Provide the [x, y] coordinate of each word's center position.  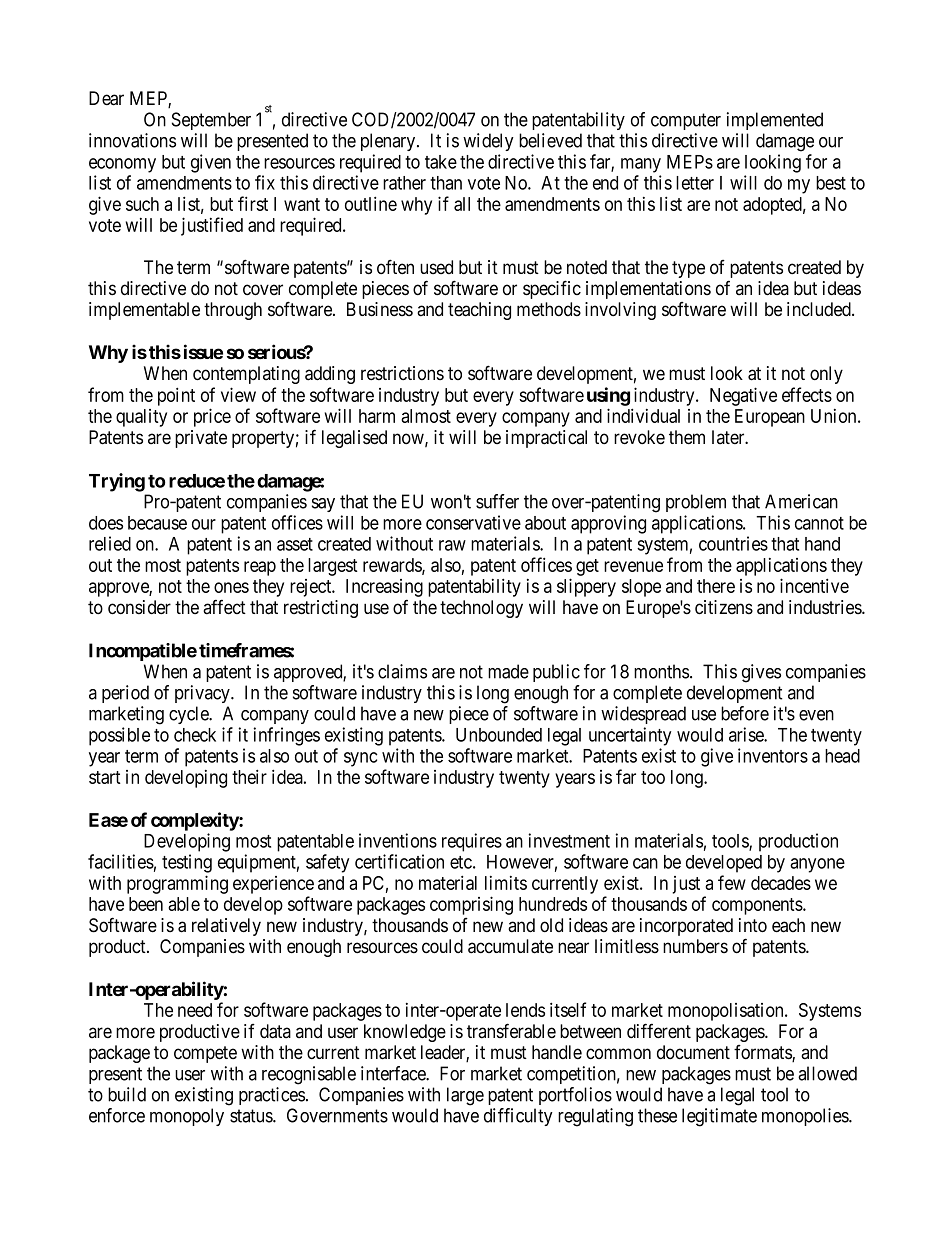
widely [488, 142]
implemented [775, 121]
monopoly [187, 1117]
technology [481, 609]
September [211, 121]
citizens [724, 607]
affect [224, 607]
